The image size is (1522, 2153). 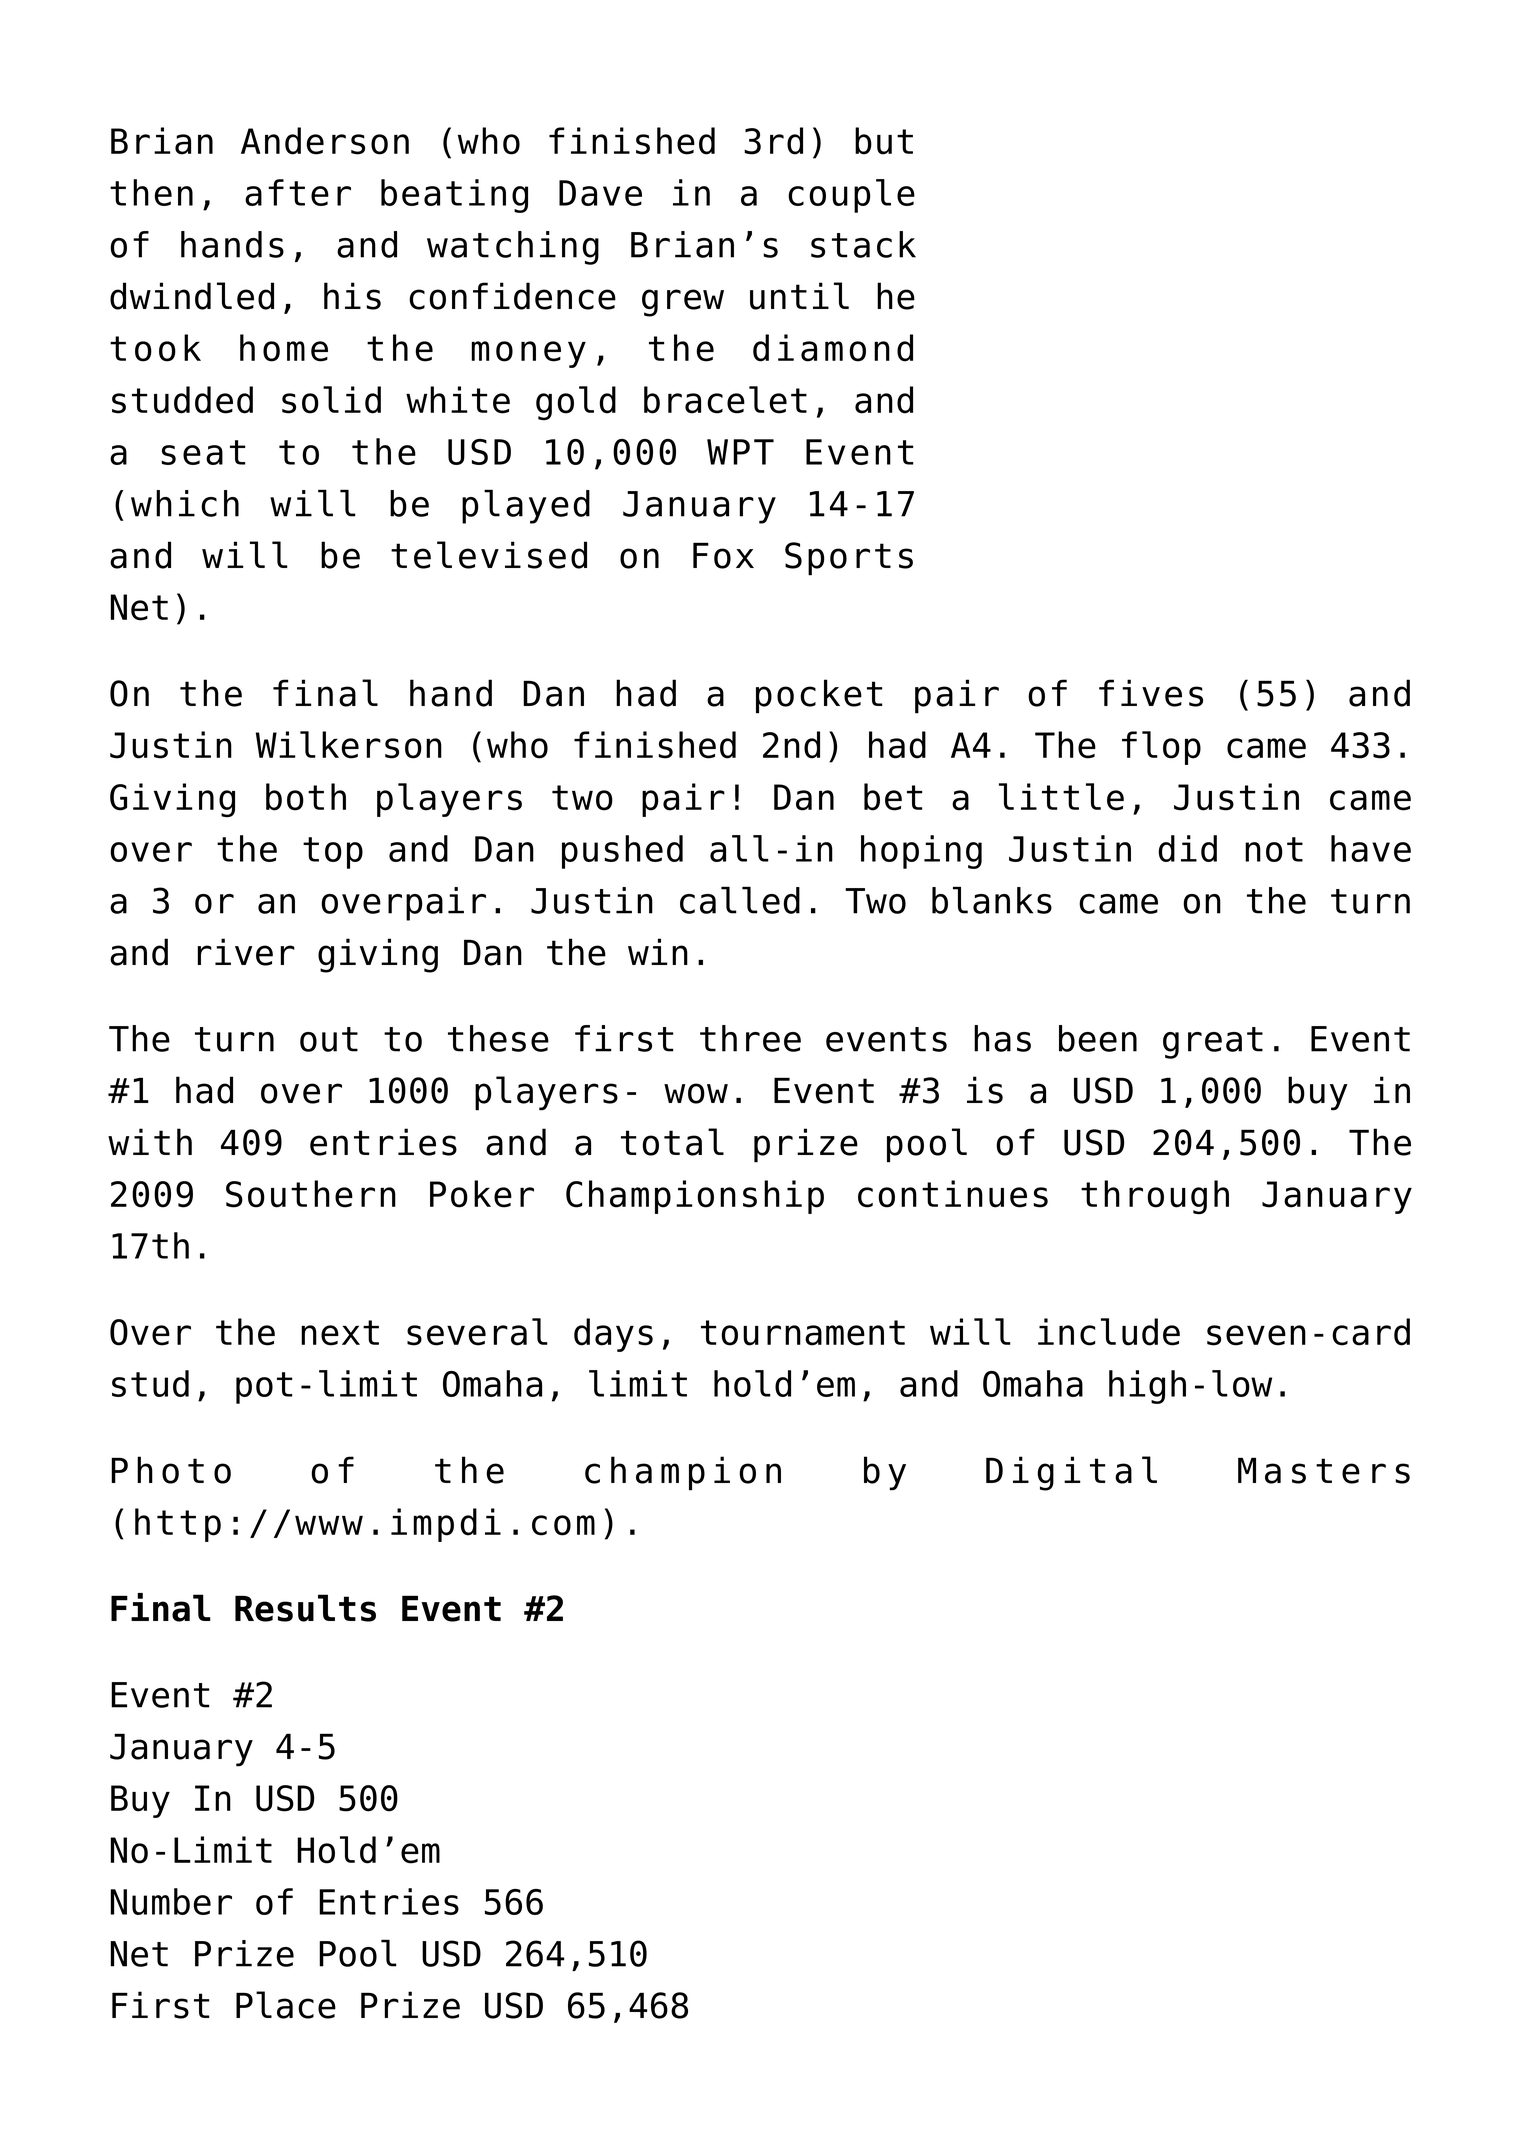 I want to click on Place, so click(x=286, y=2005).
